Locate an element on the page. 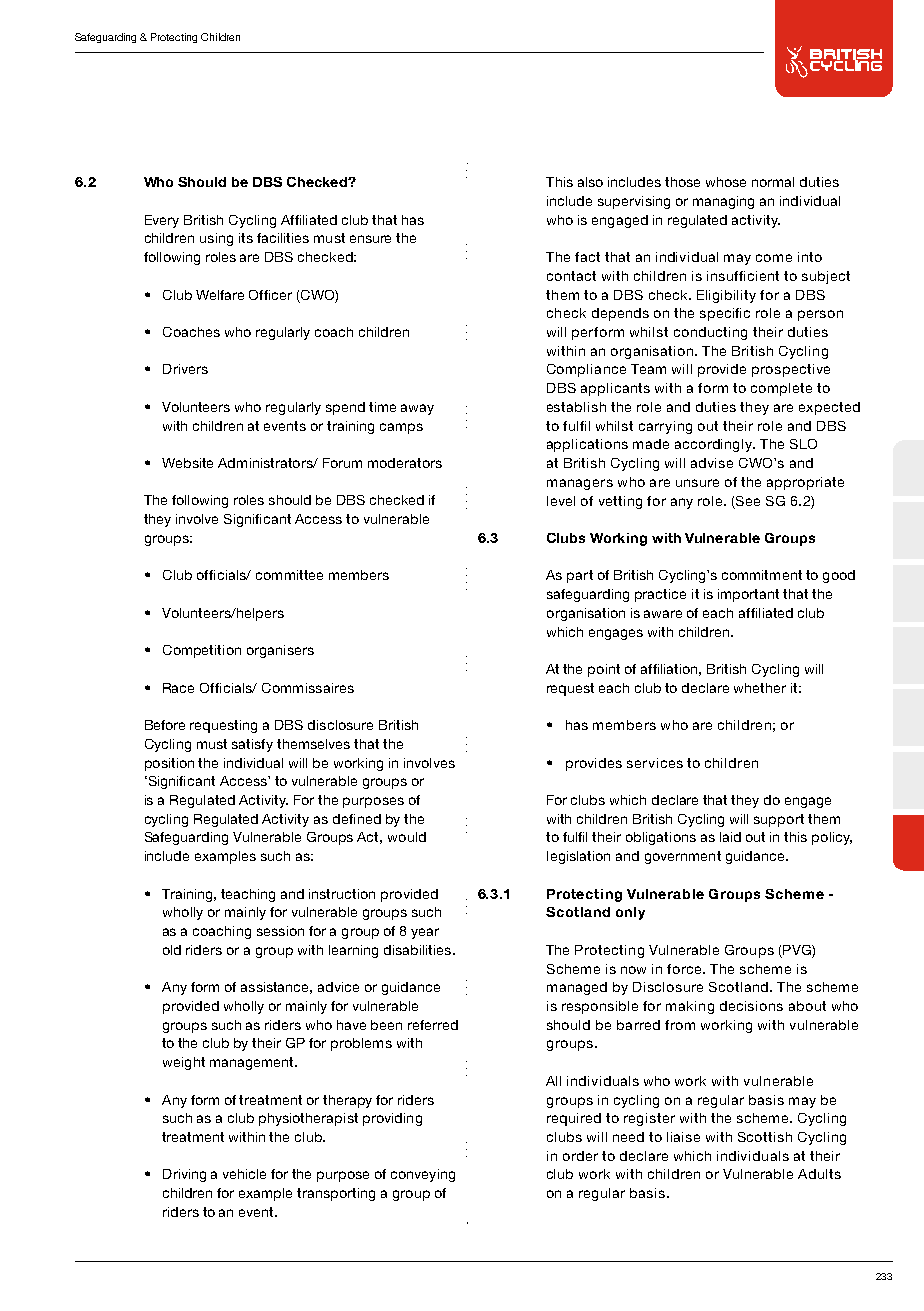 This page has width=924, height=1311. vehicle is located at coordinates (244, 1174).
